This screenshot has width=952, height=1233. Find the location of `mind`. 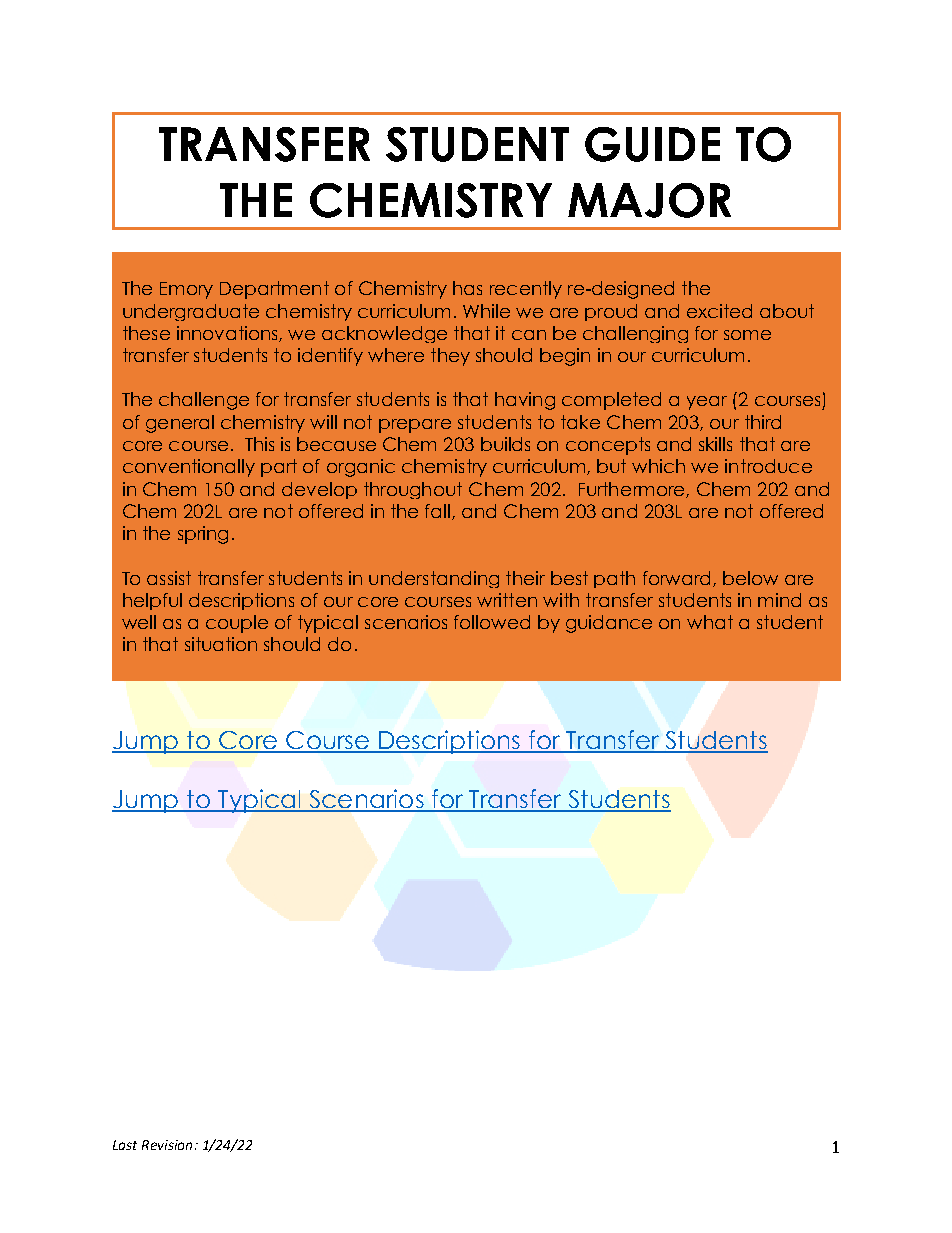

mind is located at coordinates (779, 600).
